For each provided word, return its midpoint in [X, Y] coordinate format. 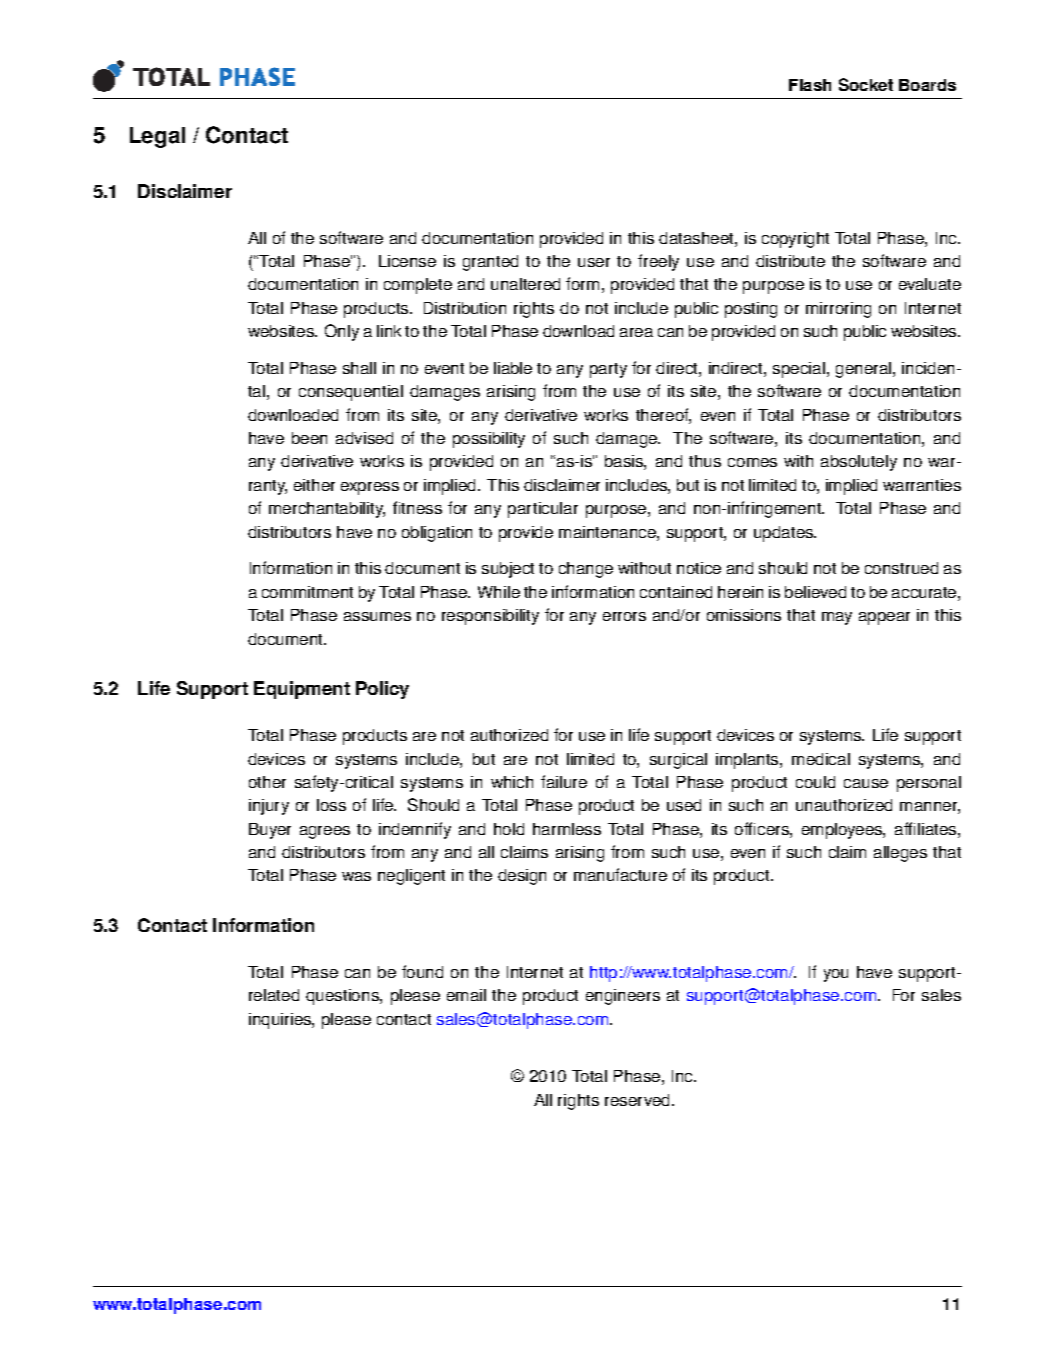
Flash [810, 85]
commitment [307, 592]
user [594, 262]
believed [815, 592]
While [499, 592]
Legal [157, 137]
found [422, 971]
